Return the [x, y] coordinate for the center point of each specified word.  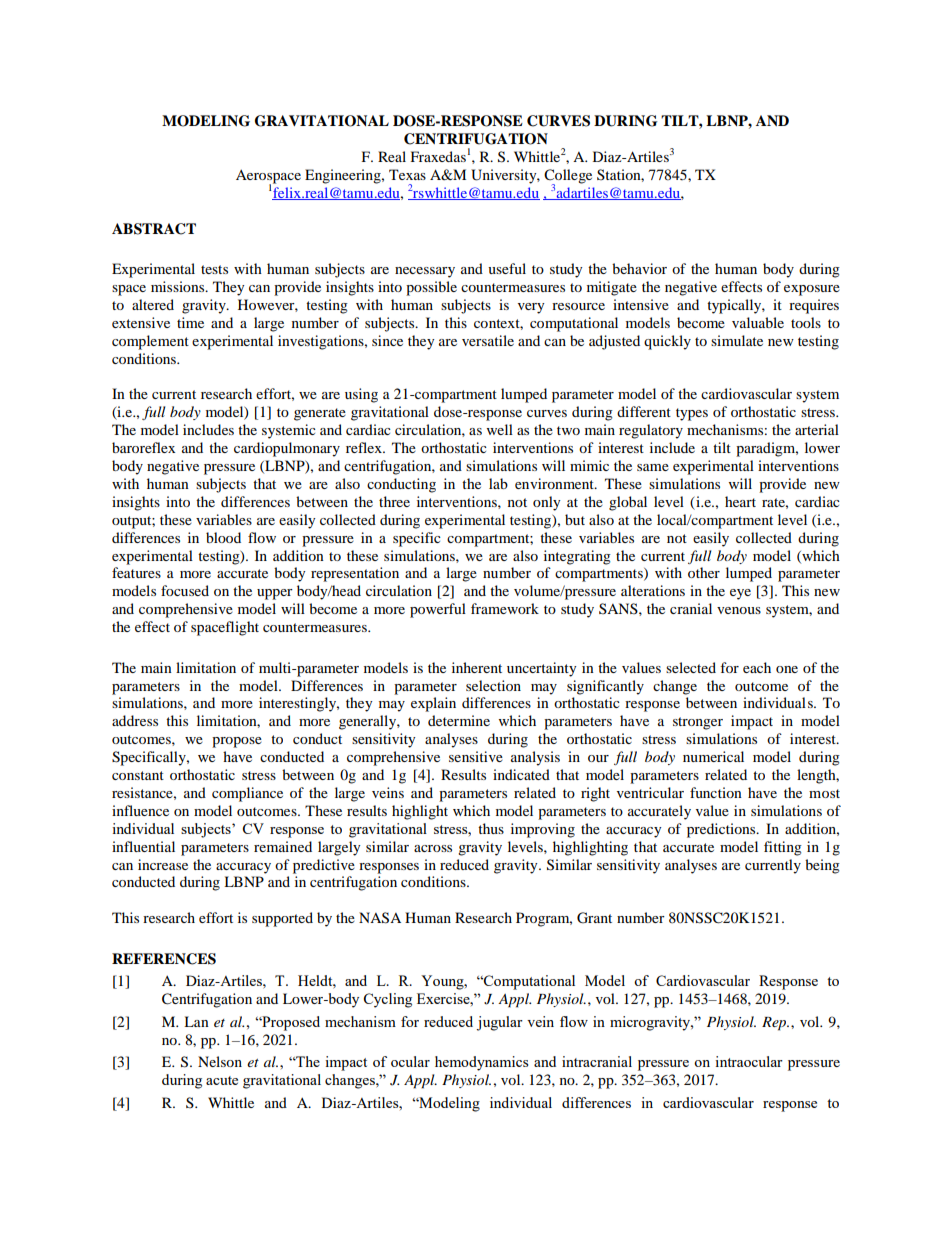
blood [223, 537]
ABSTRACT [154, 229]
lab [498, 483]
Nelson [220, 1061]
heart [740, 501]
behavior [639, 268]
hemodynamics [481, 1063]
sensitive [476, 756]
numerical [713, 756]
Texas [407, 174]
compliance [247, 794]
